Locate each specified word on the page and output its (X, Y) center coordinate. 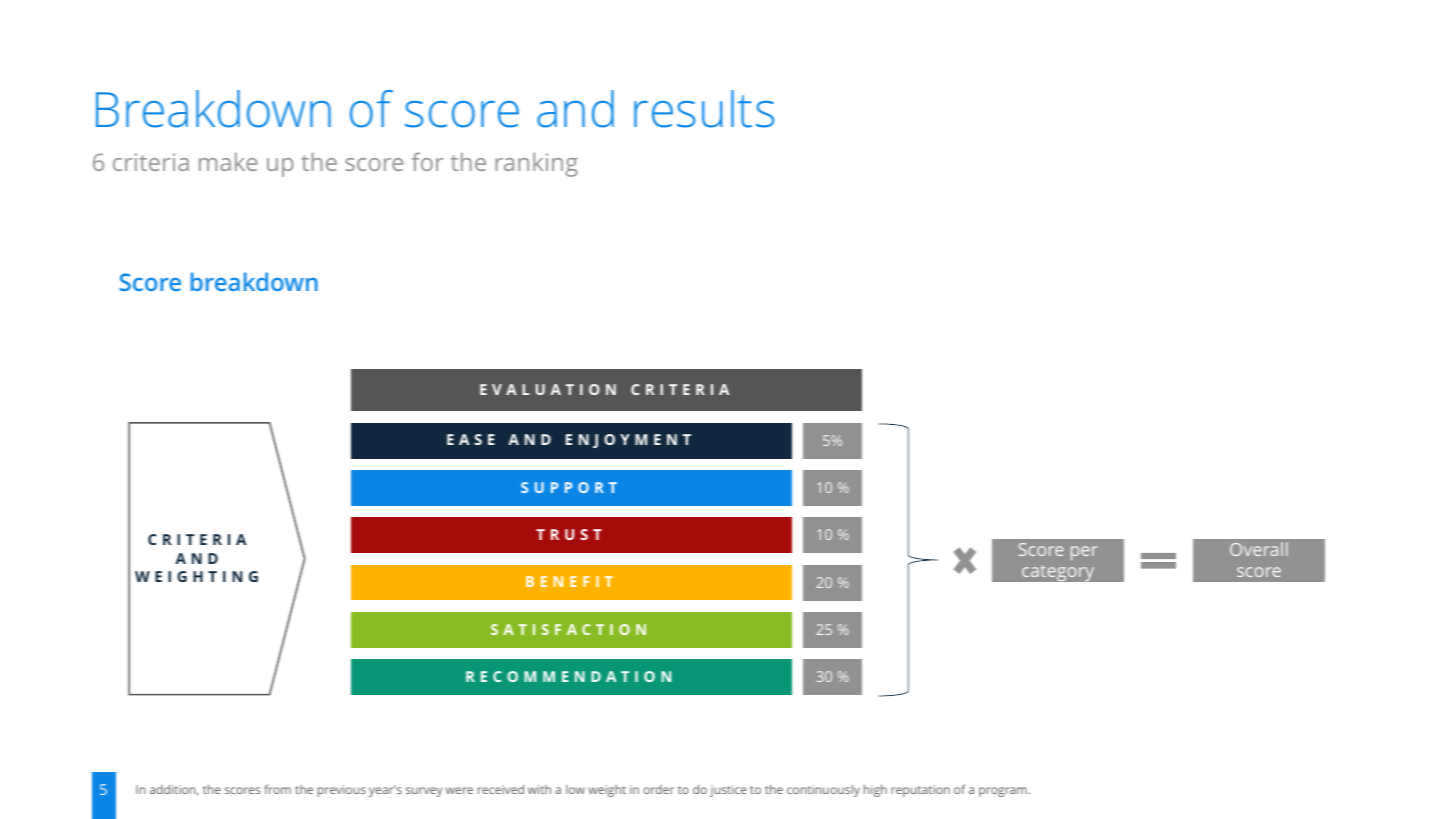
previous (342, 791)
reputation (920, 791)
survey (424, 792)
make (228, 162)
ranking (537, 165)
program (1003, 792)
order (659, 789)
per (1084, 553)
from (278, 789)
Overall (1259, 549)
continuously (823, 791)
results (704, 109)
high (875, 791)
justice (728, 791)
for (428, 161)
